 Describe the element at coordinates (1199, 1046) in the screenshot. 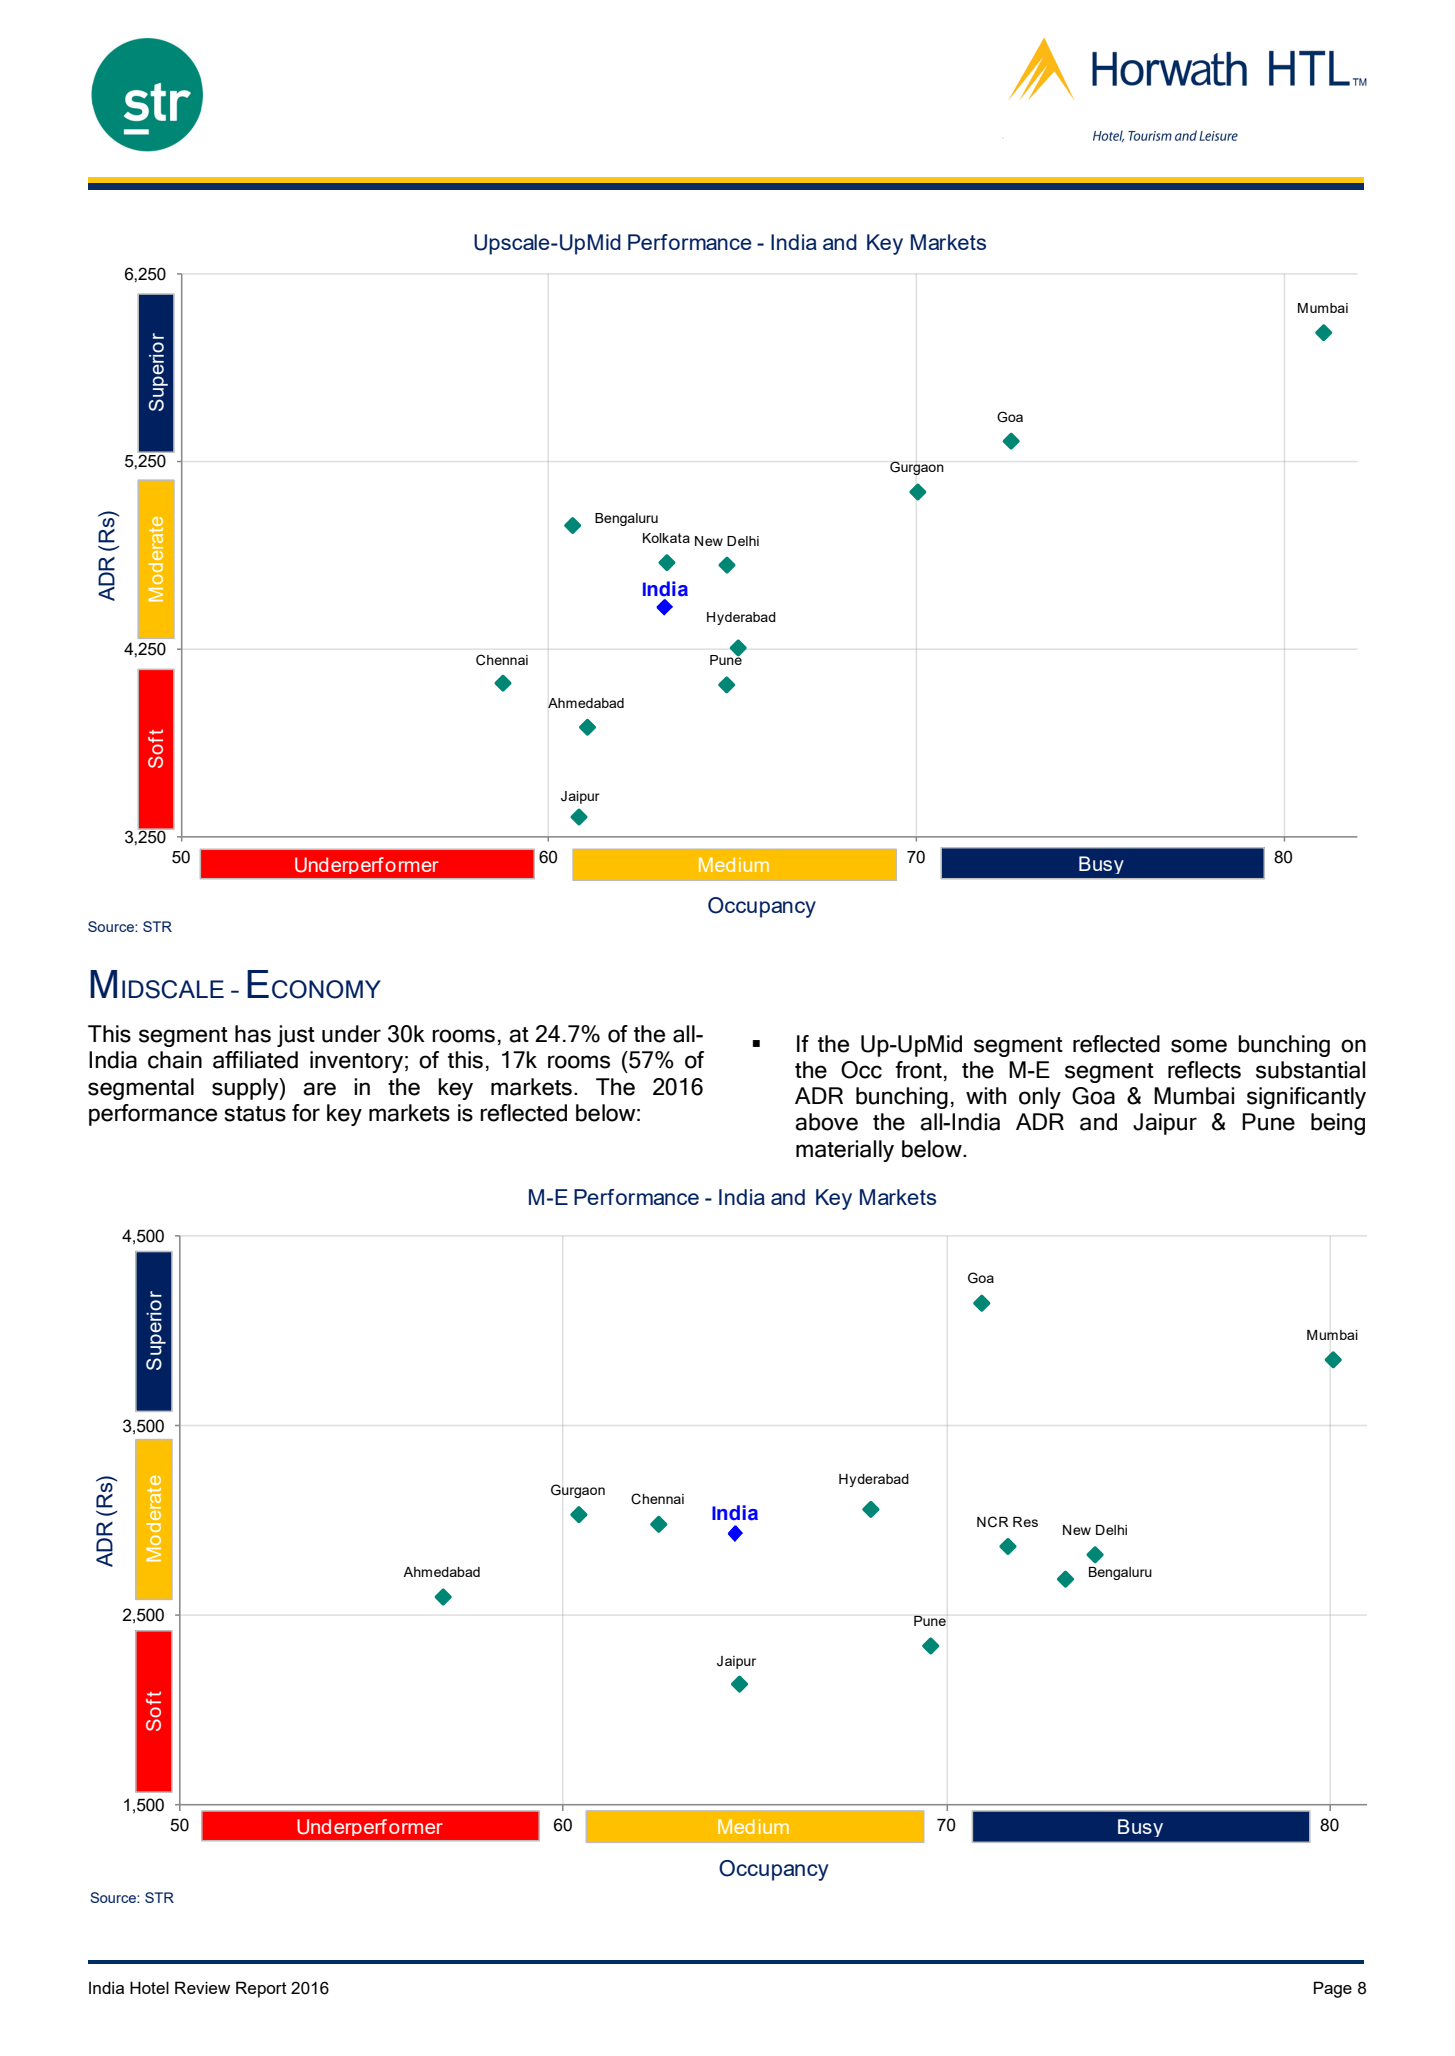

I see `some` at that location.
